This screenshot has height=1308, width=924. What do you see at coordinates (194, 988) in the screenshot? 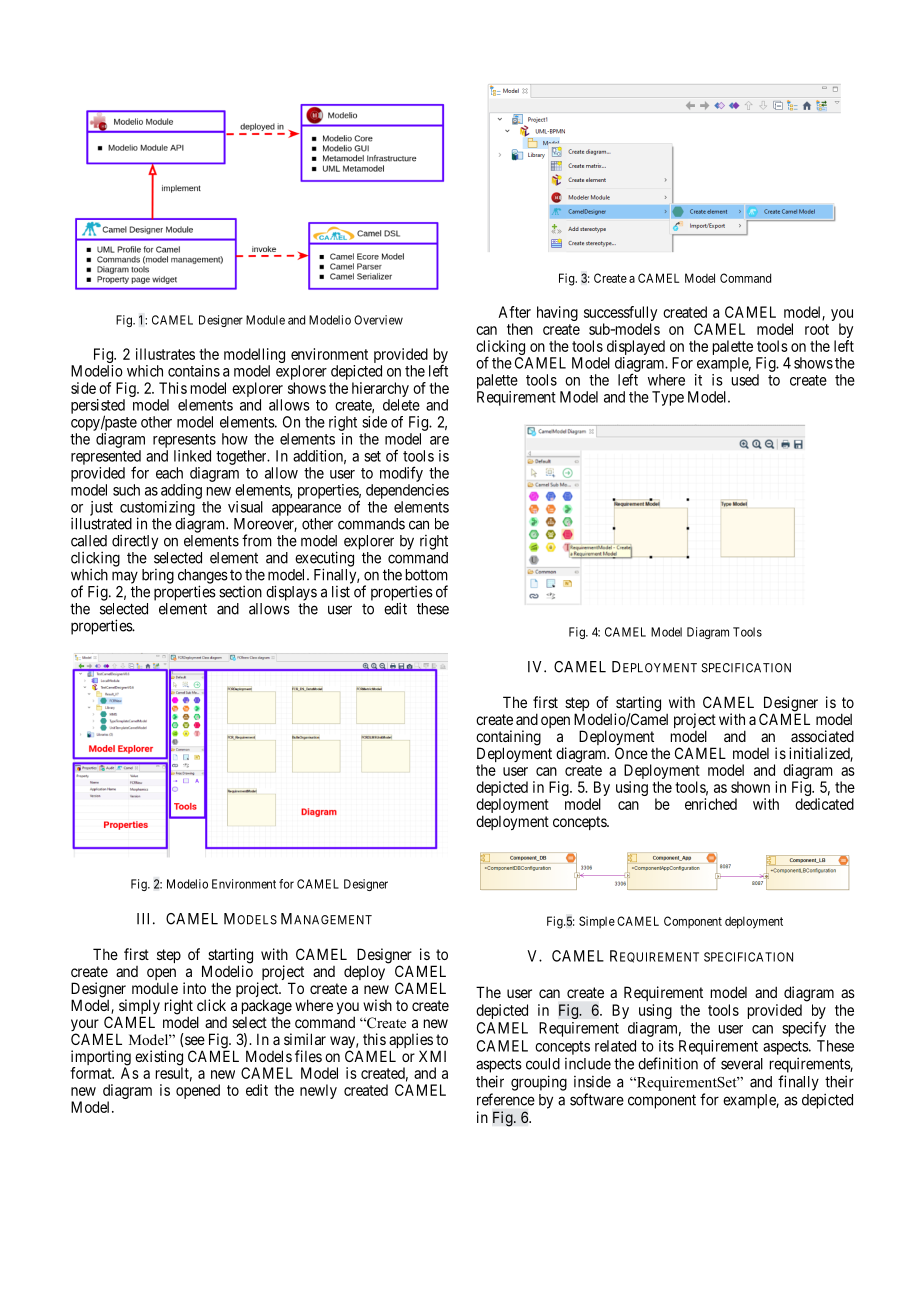
I see `into` at bounding box center [194, 988].
